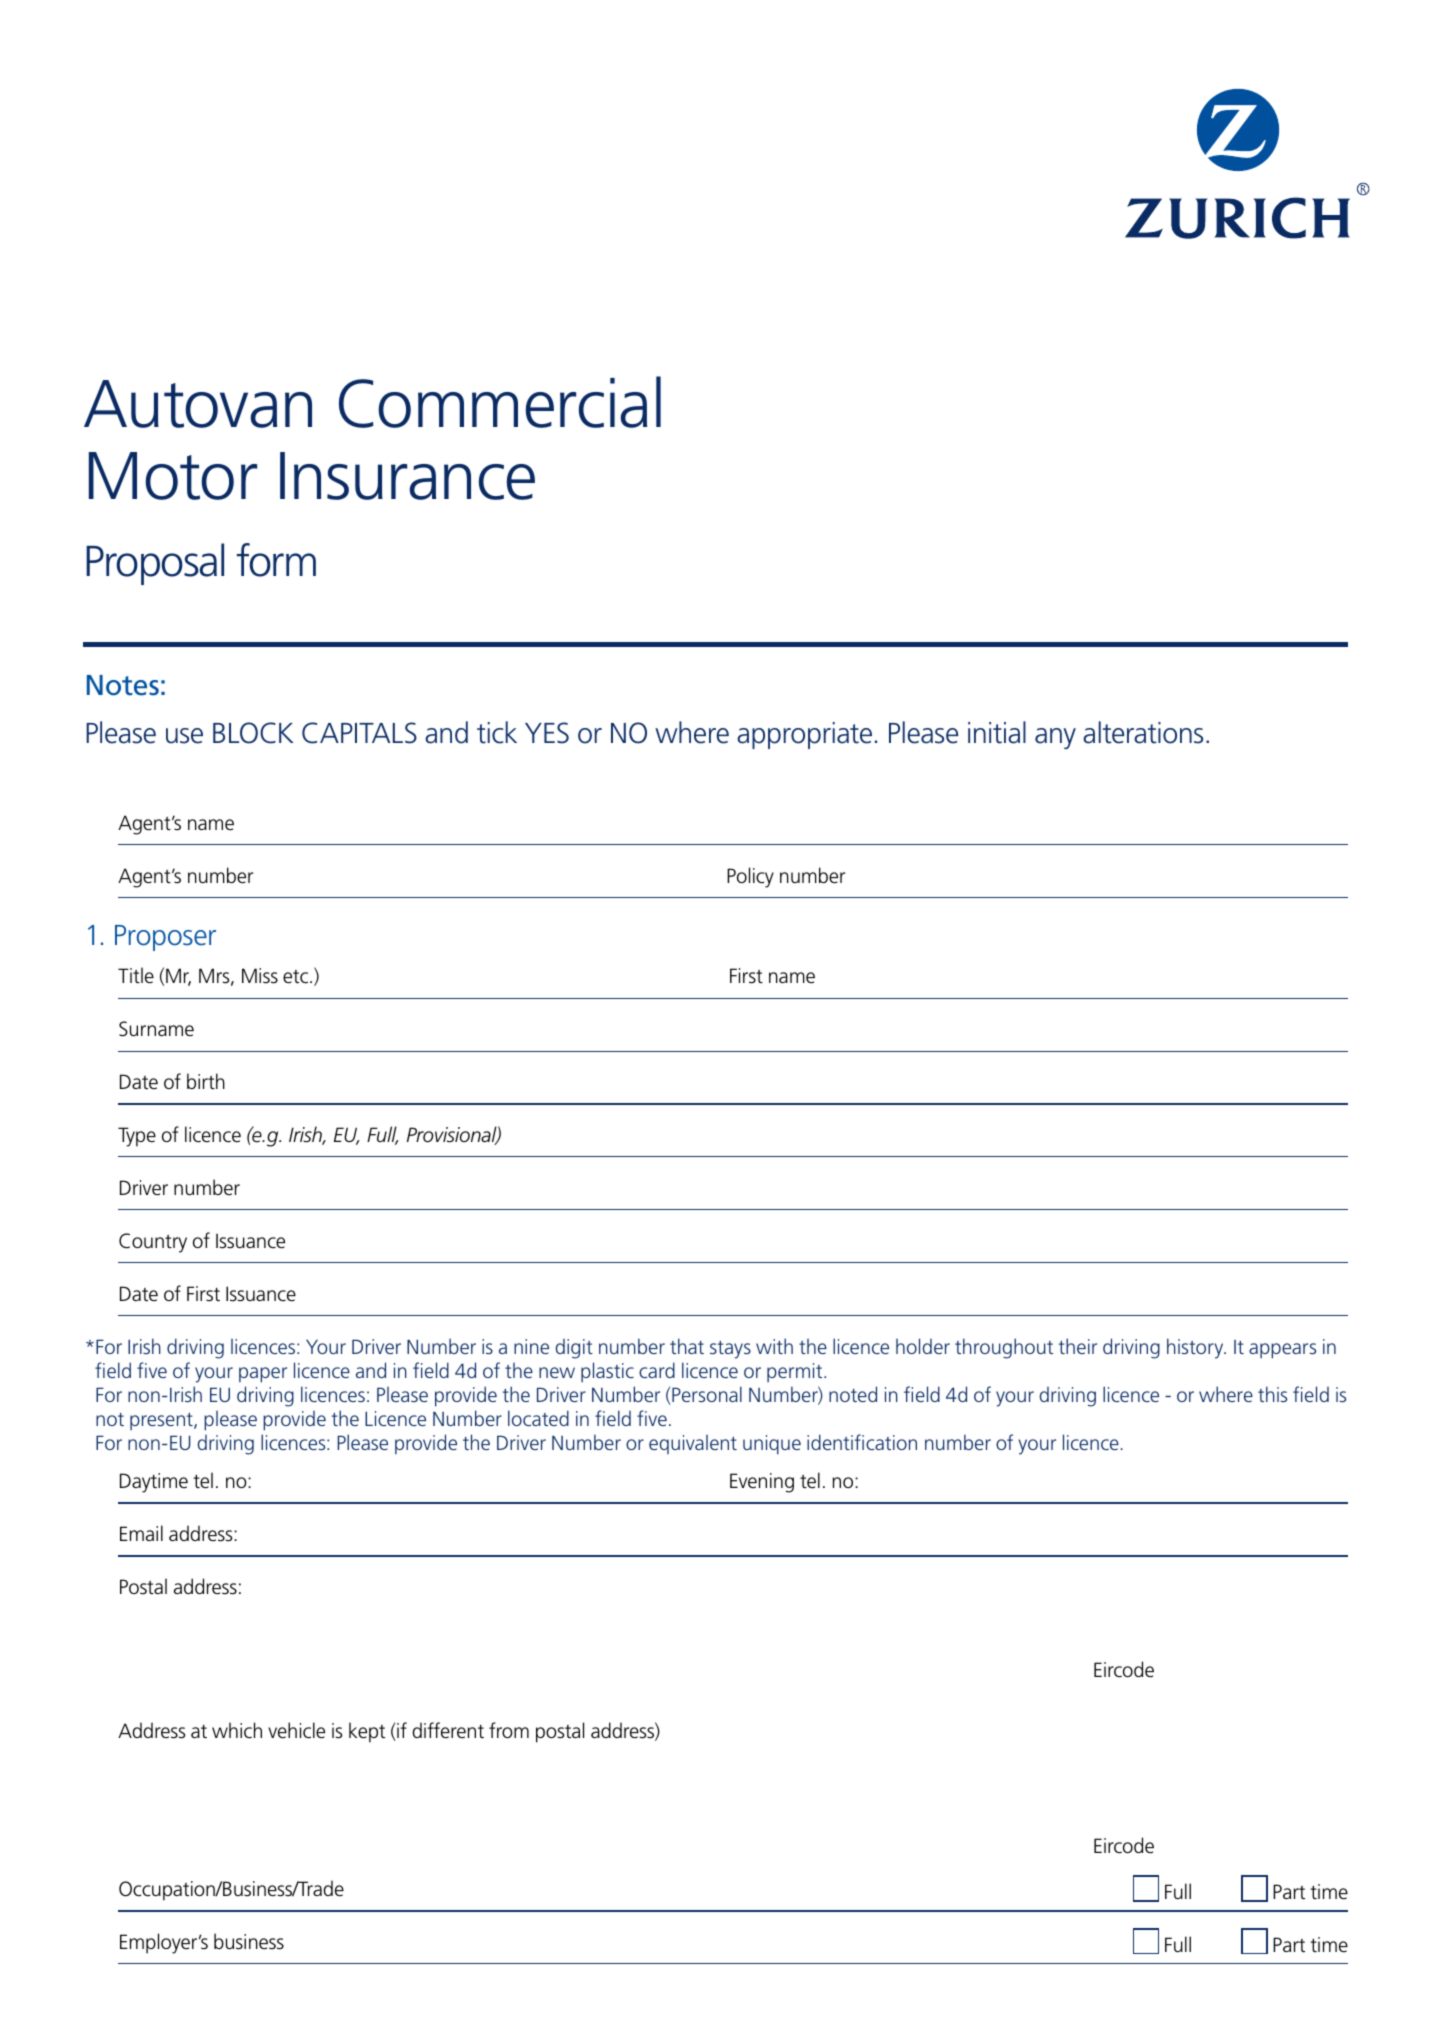  What do you see at coordinates (862, 1442) in the screenshot?
I see `identification` at bounding box center [862, 1442].
